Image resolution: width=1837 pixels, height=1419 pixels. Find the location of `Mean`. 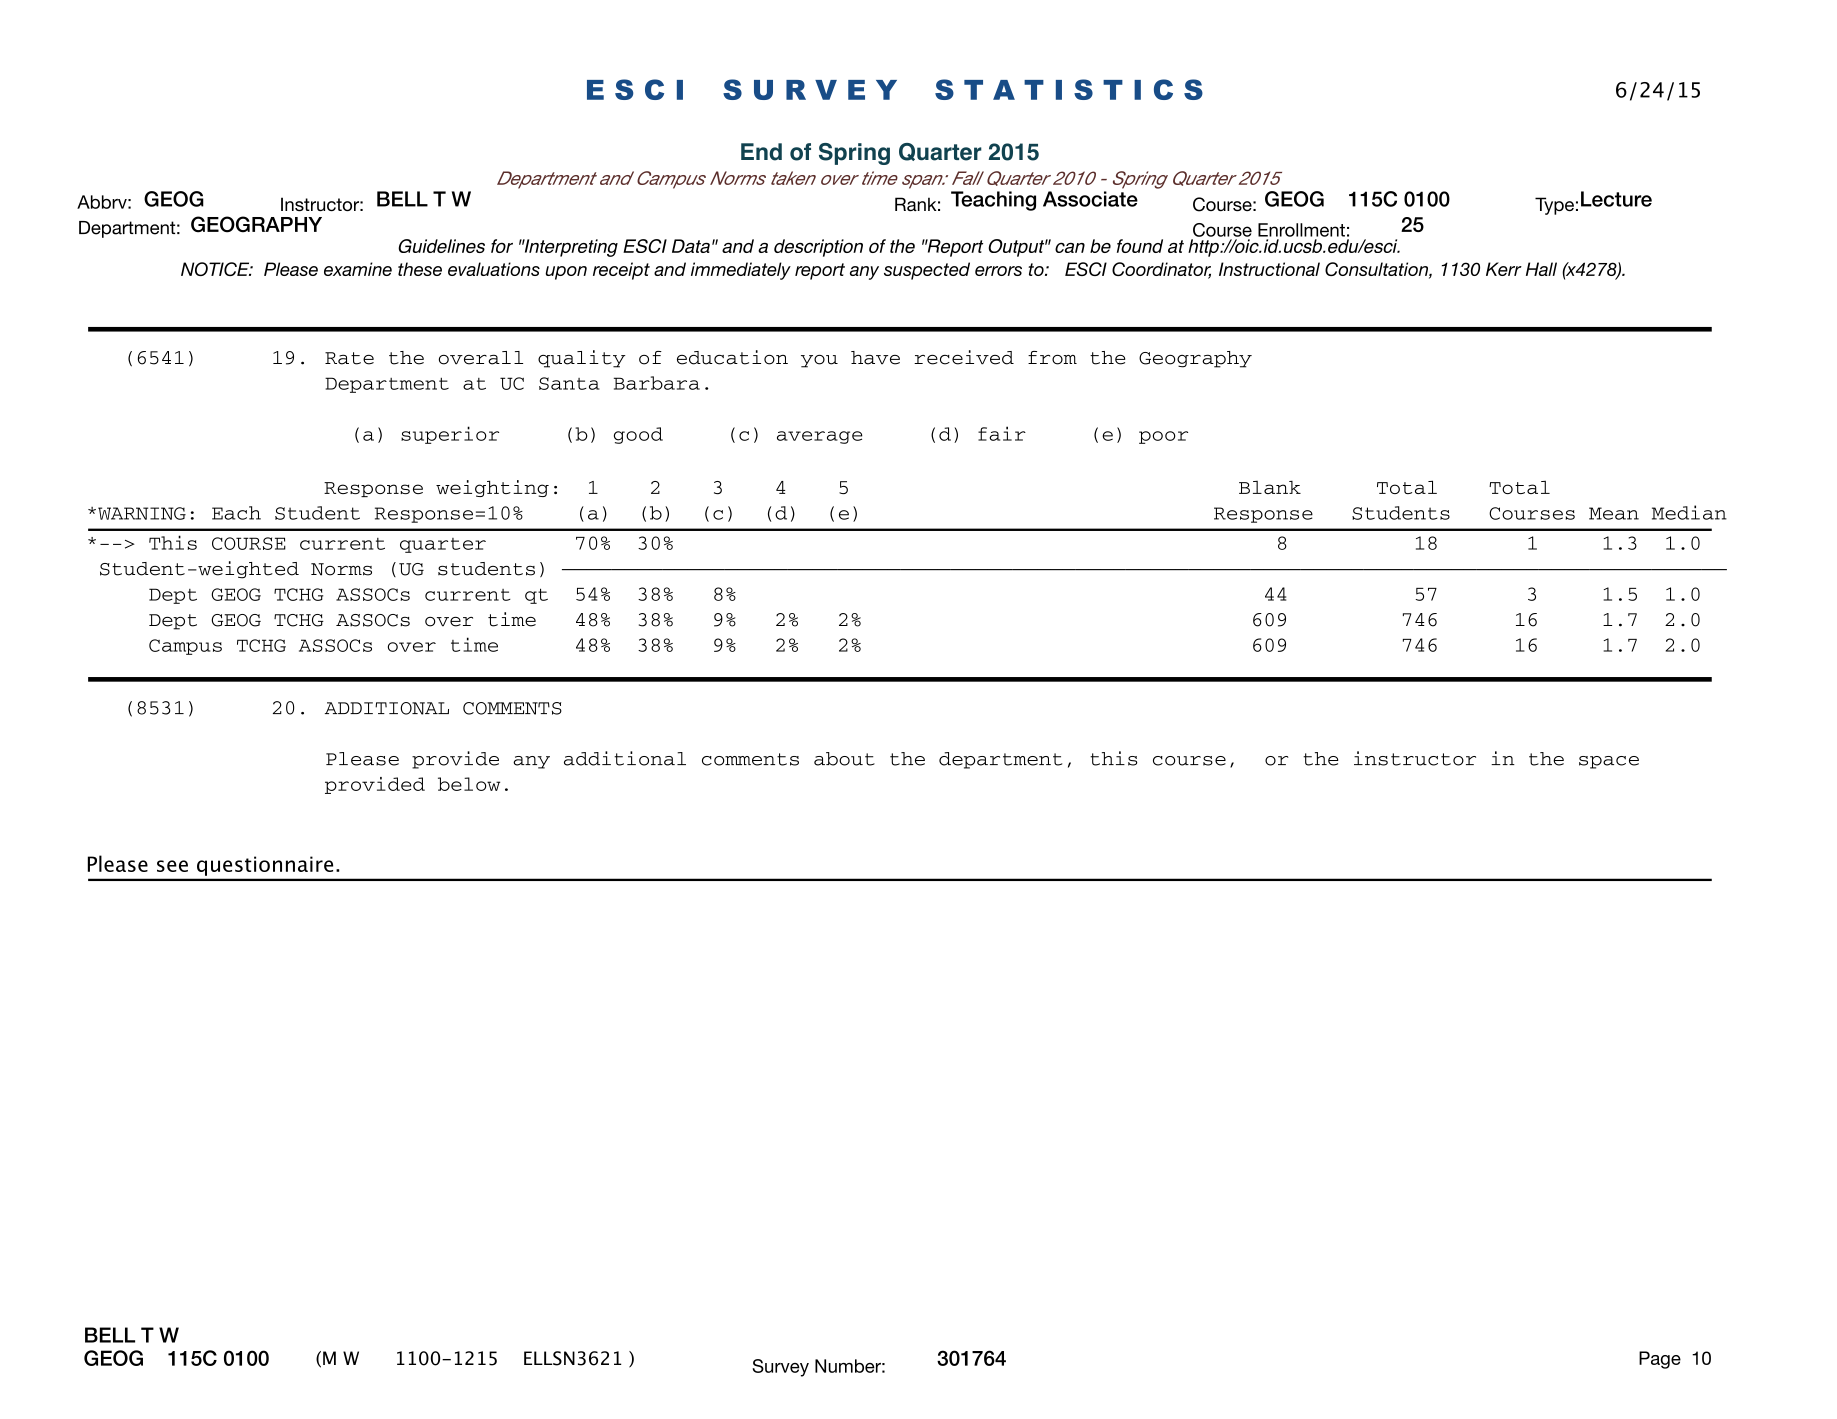

Mean is located at coordinates (1614, 513).
